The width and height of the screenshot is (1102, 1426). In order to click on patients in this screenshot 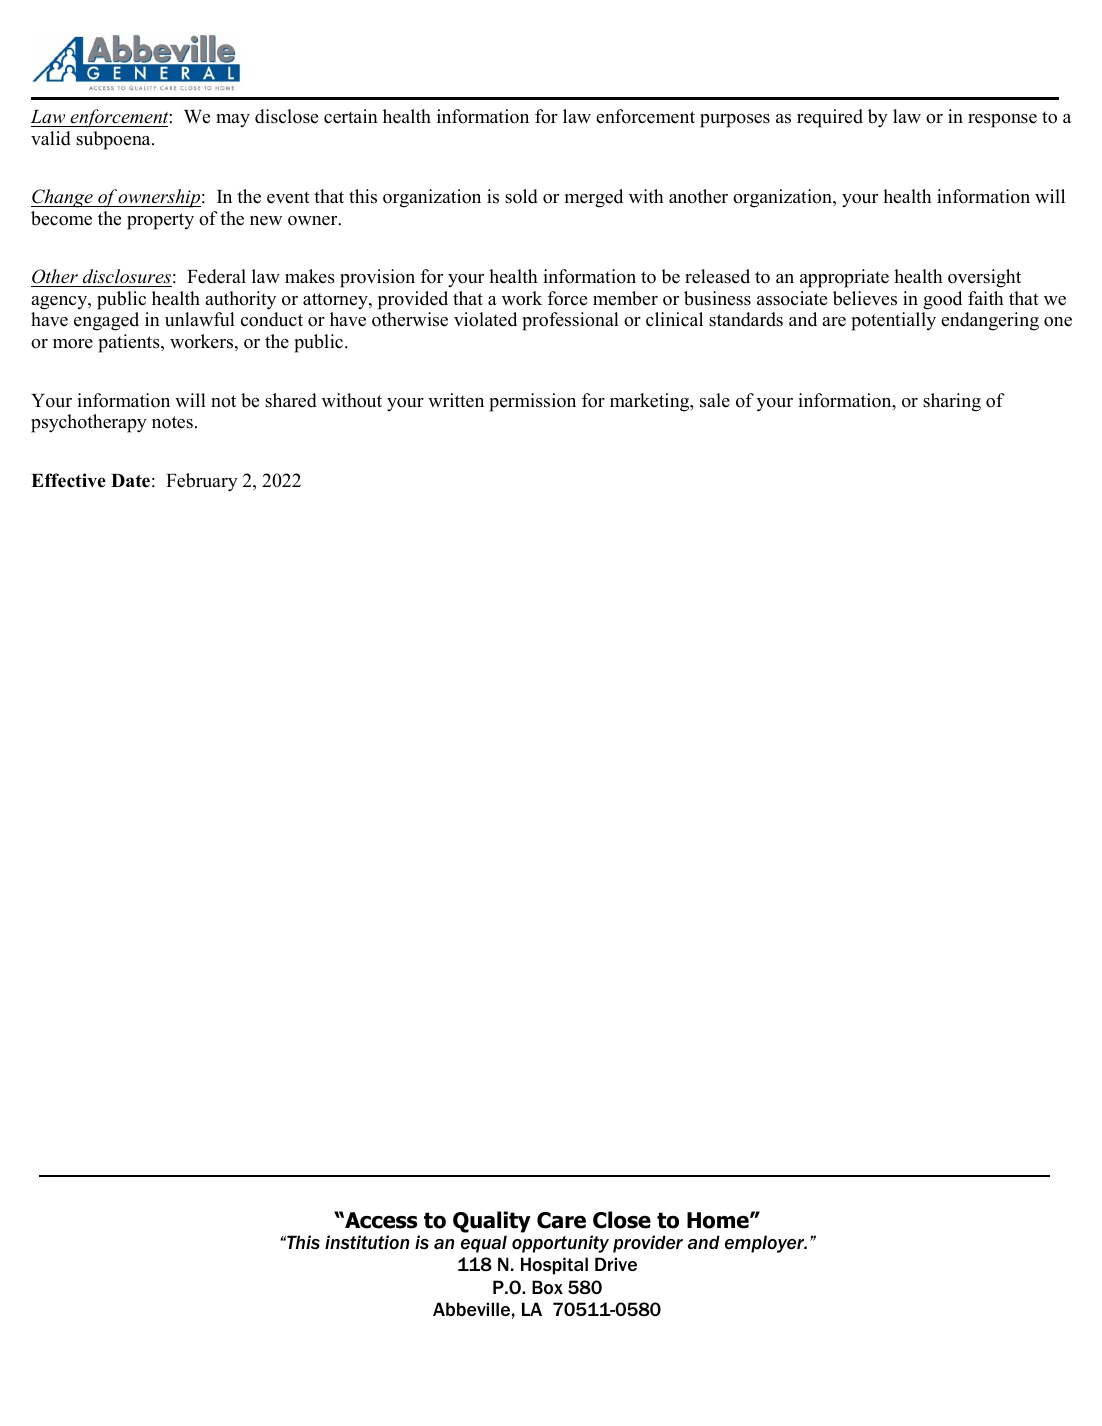, I will do `click(130, 343)`.
